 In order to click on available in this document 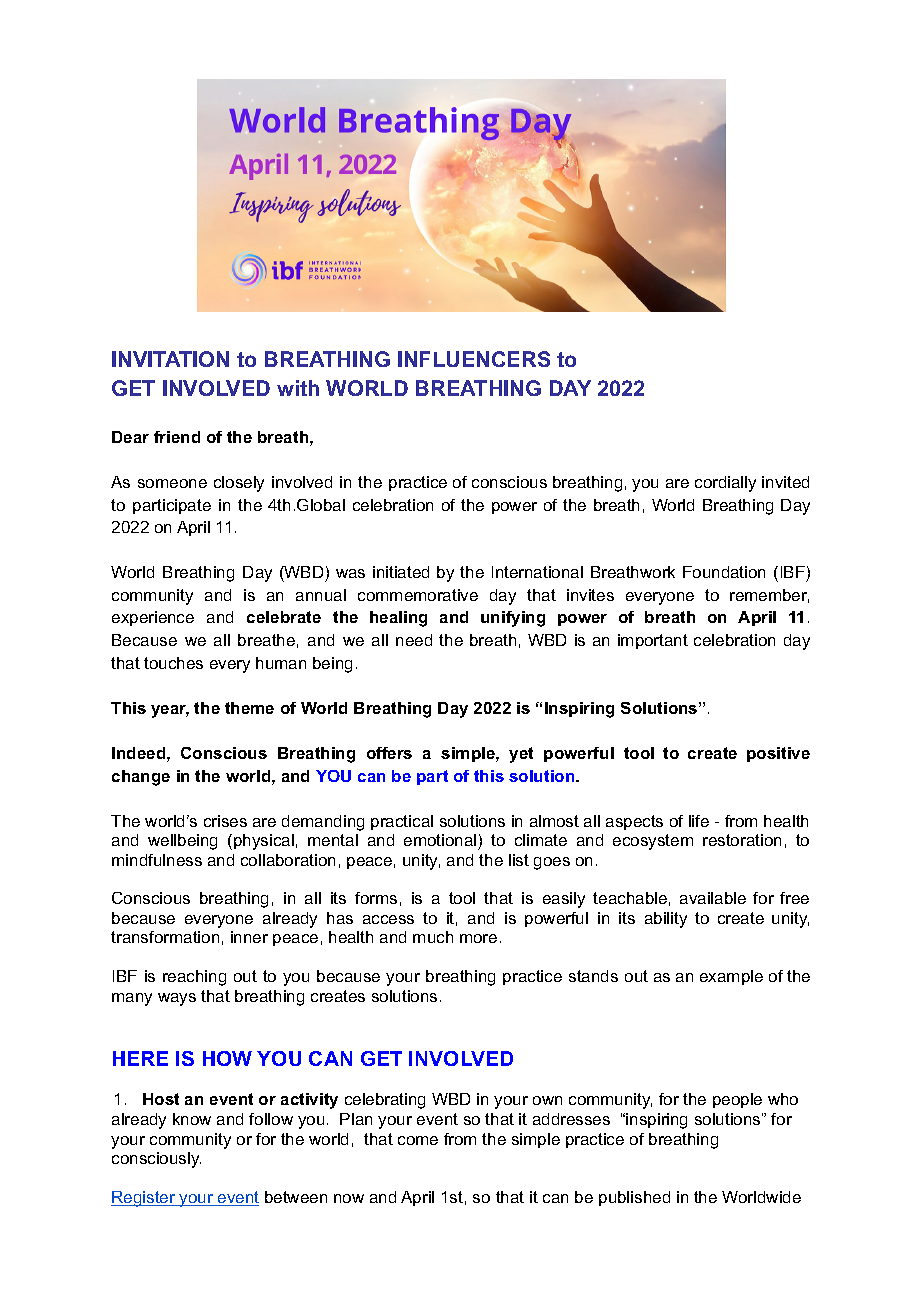, I will do `click(713, 898)`.
